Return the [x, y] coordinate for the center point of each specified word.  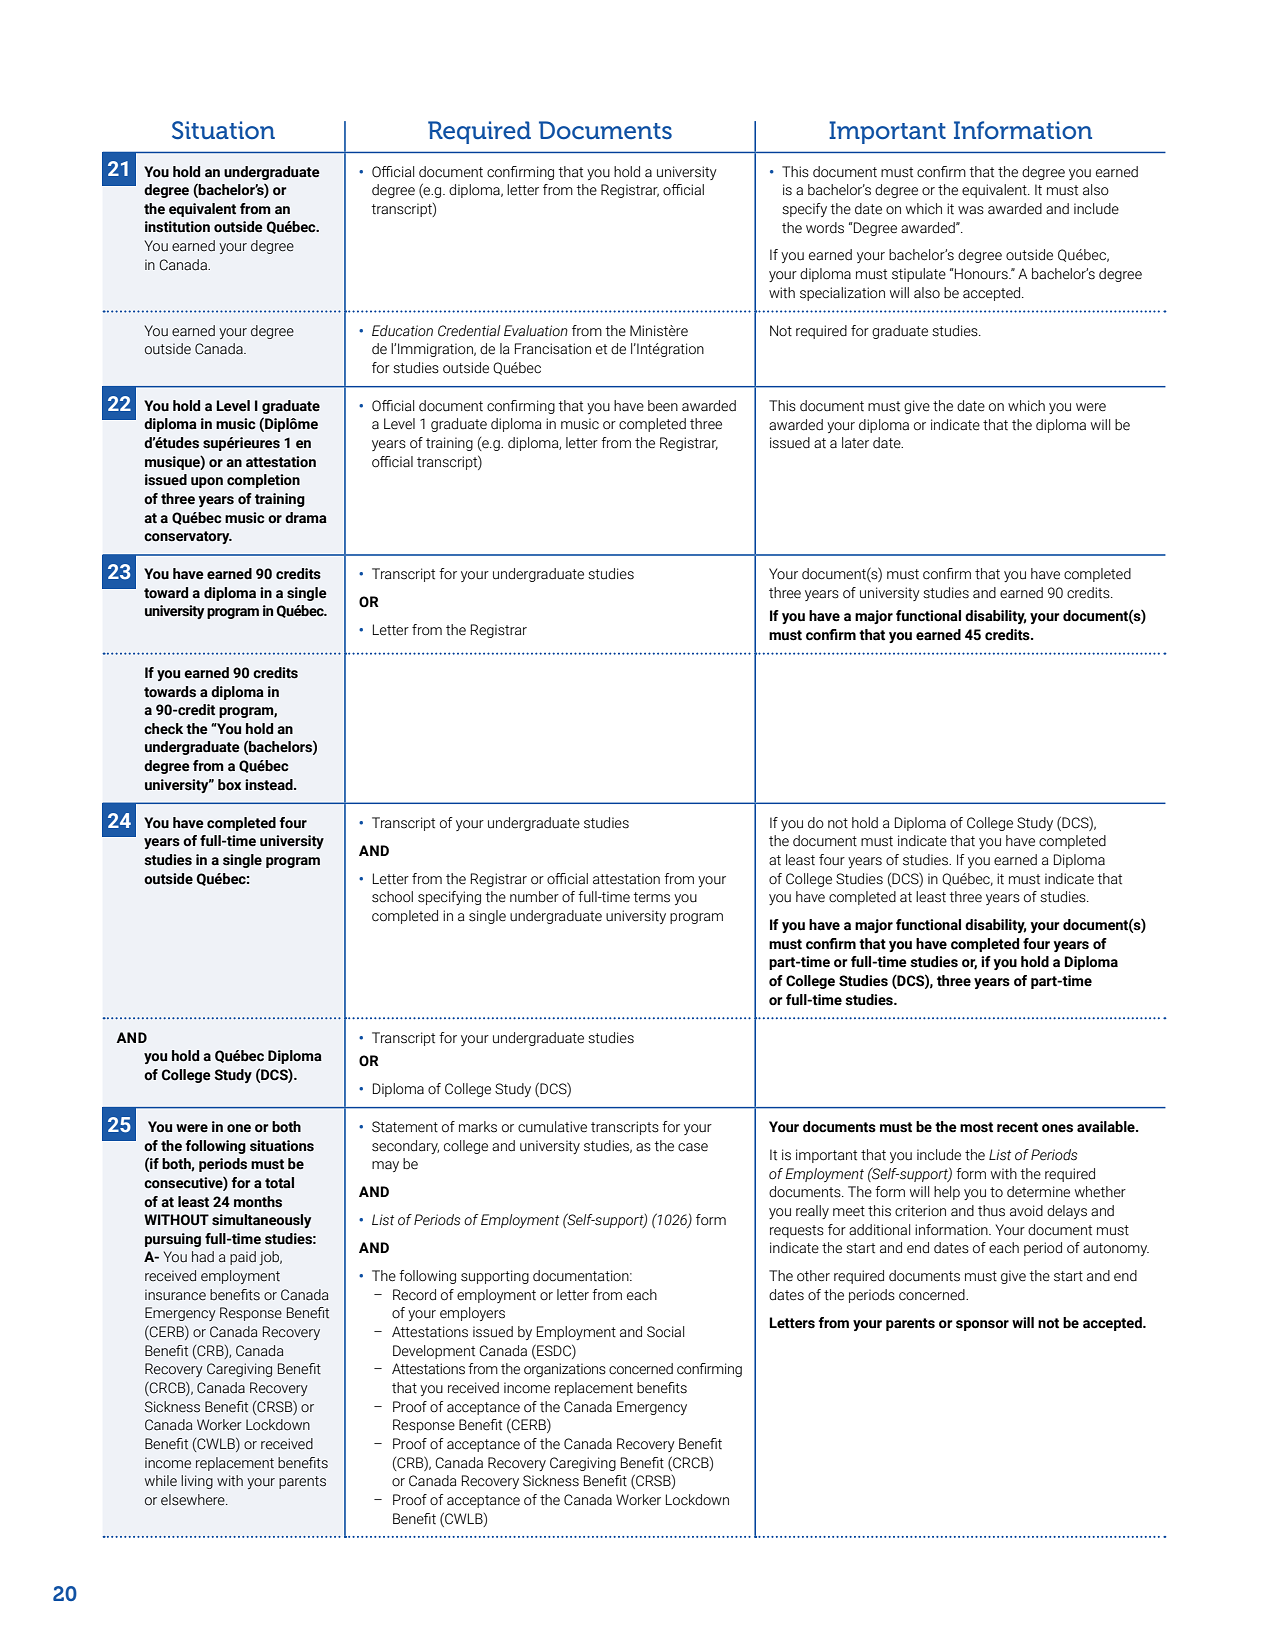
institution [177, 227]
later [855, 443]
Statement [405, 1127]
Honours [981, 274]
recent [1017, 1127]
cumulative [552, 1127]
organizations [565, 1370]
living [197, 1482]
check [163, 729]
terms [651, 897]
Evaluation [536, 331]
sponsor [982, 1325]
